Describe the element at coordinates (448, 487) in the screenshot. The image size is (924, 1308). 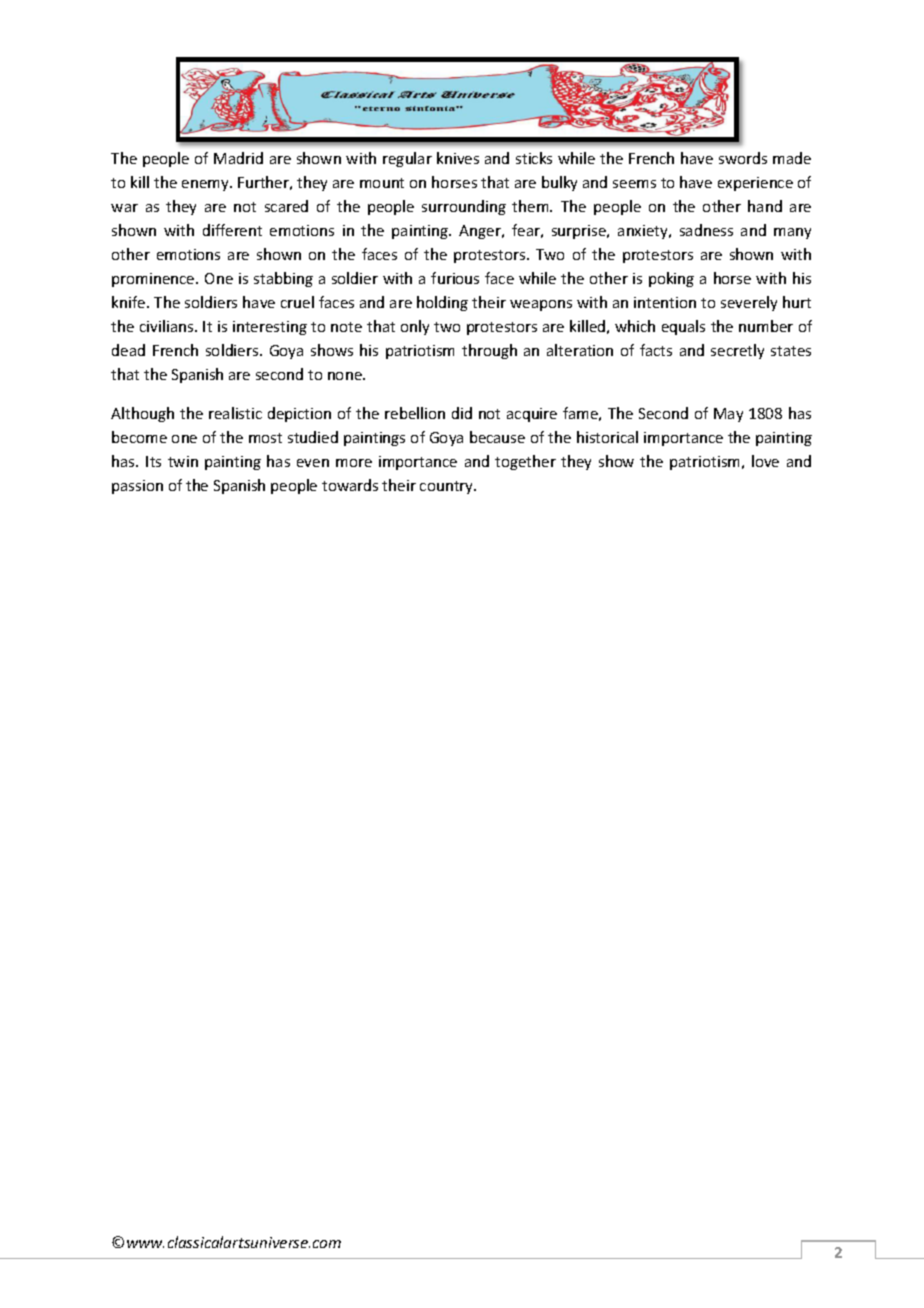
I see `country` at that location.
